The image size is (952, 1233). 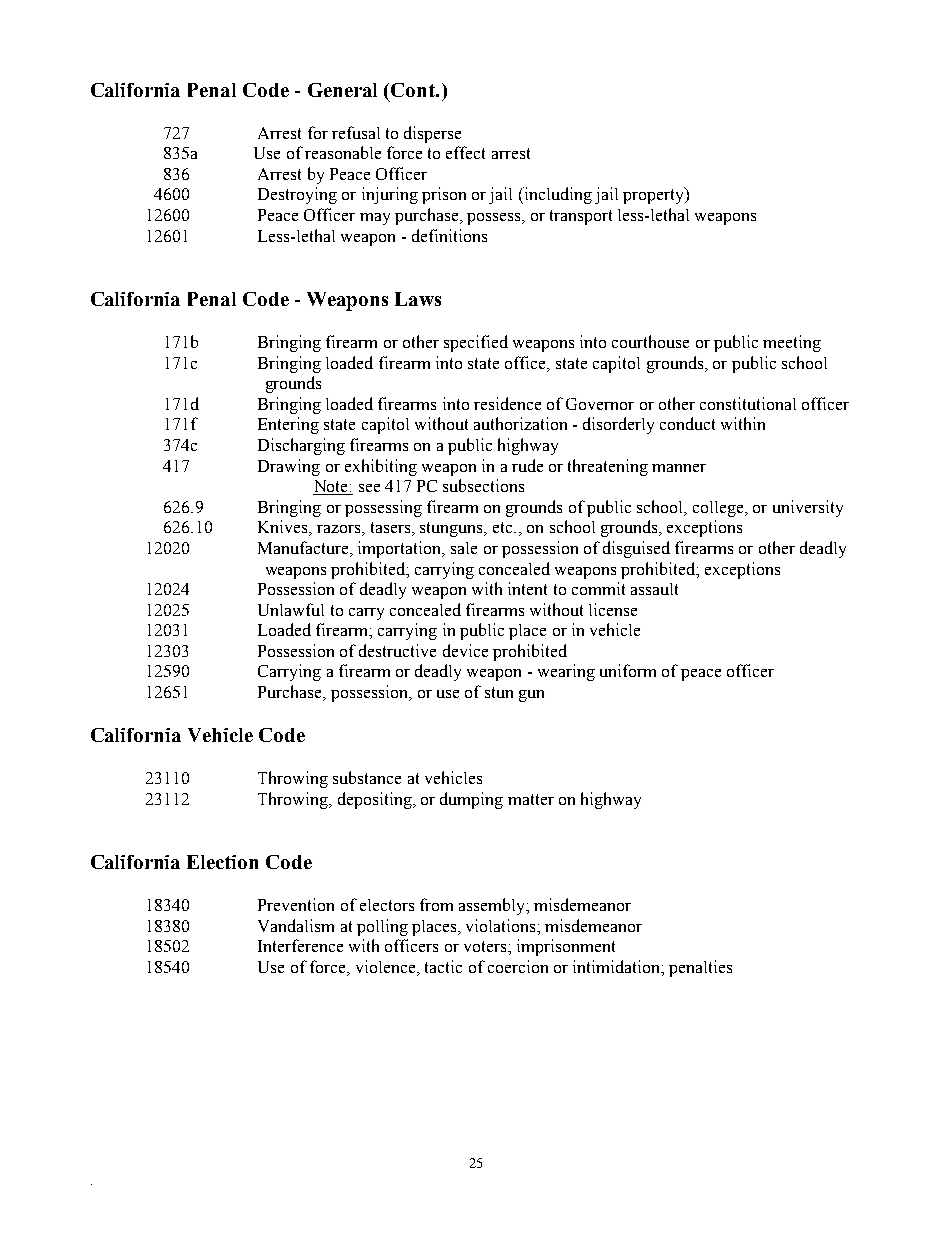 What do you see at coordinates (300, 945) in the document?
I see `Interference` at bounding box center [300, 945].
